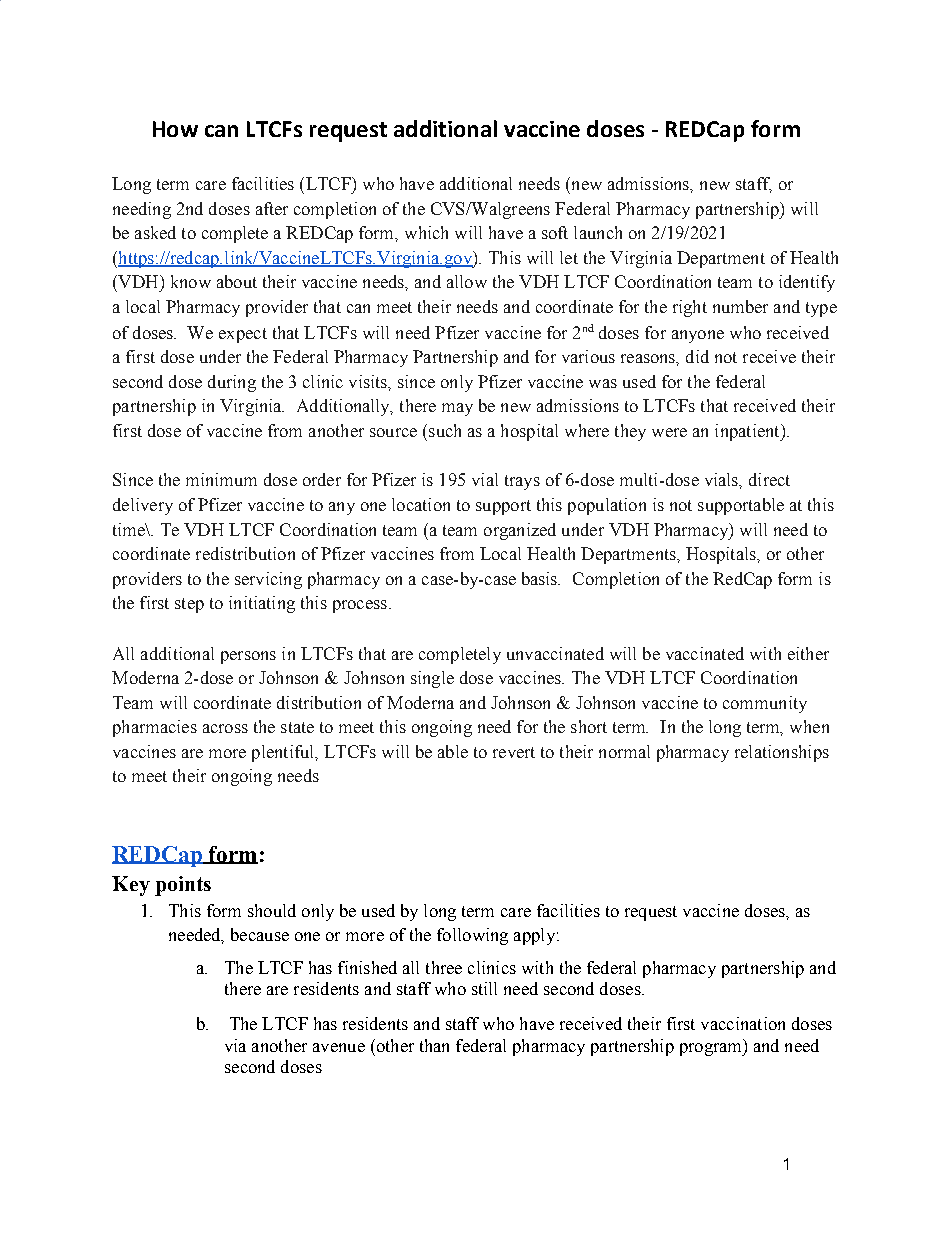  Describe the element at coordinates (426, 232) in the image. I see `which` at that location.
